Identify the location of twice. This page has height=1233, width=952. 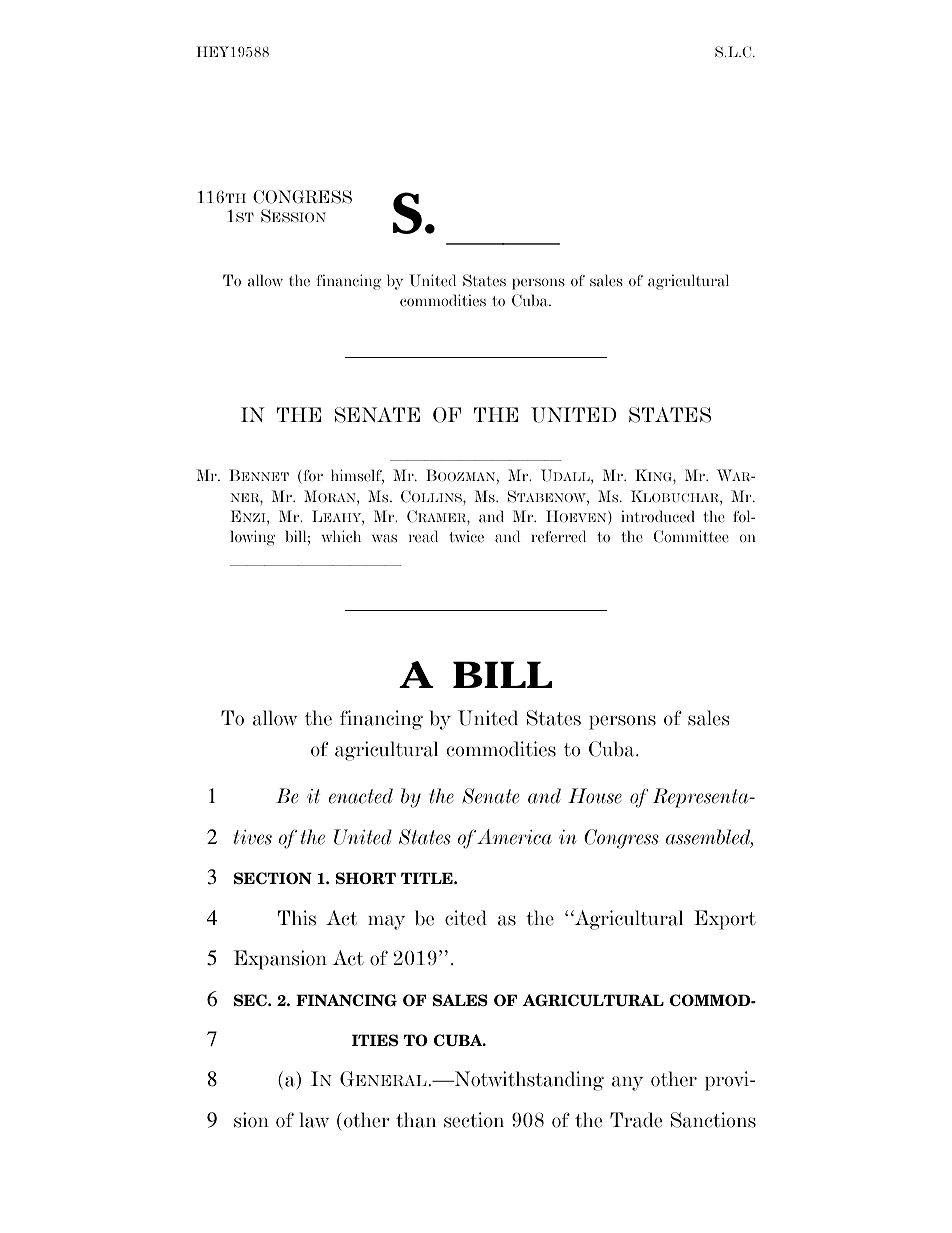
(466, 536).
